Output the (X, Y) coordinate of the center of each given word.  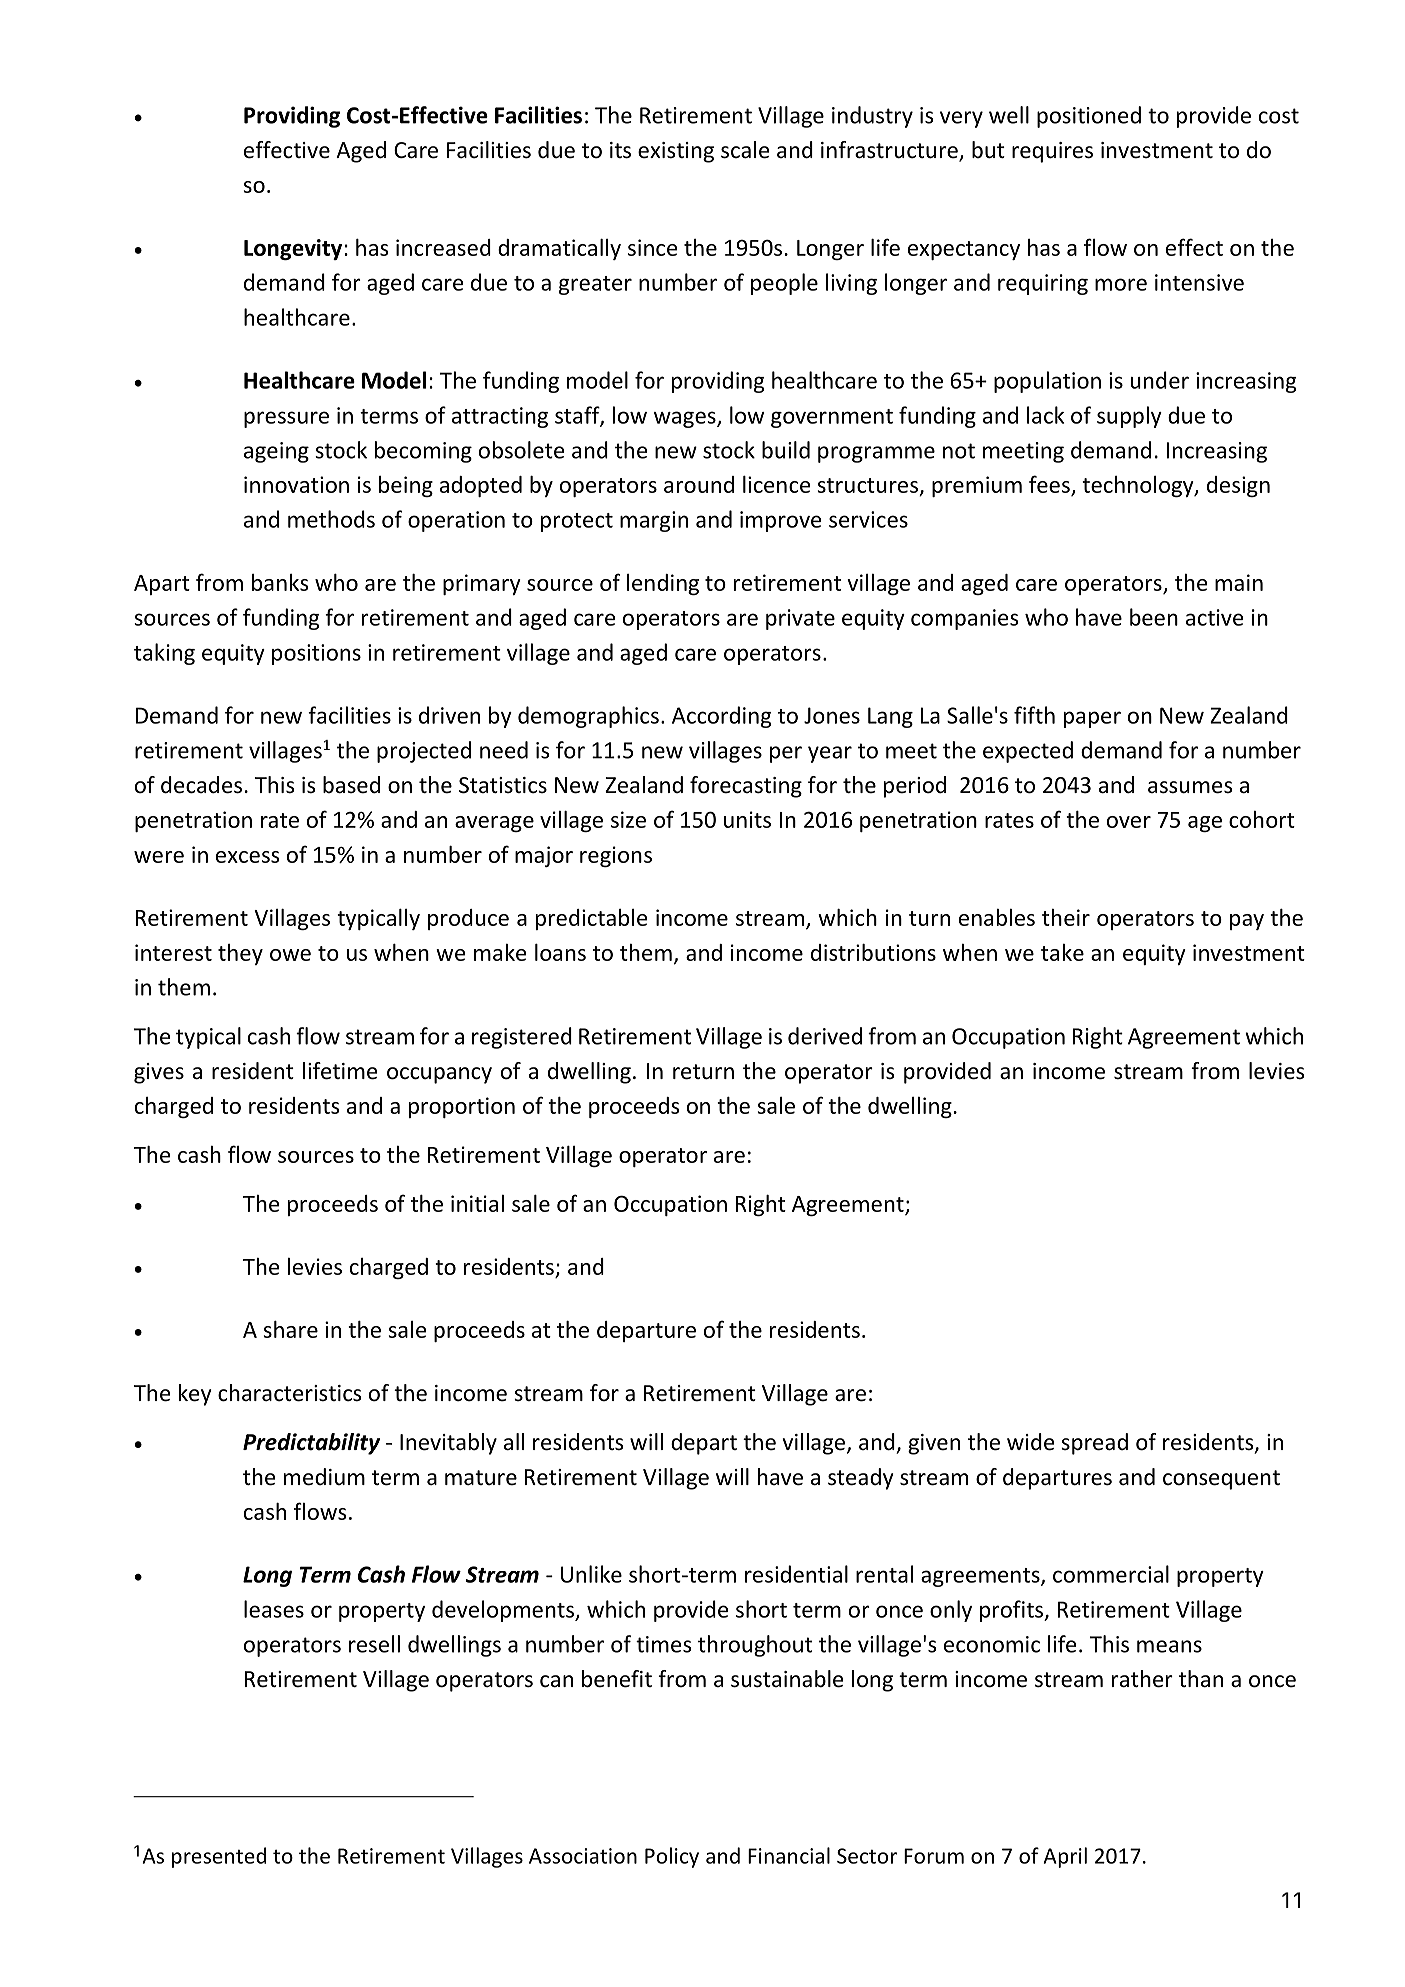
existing (676, 152)
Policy (672, 1857)
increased (443, 247)
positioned (1089, 117)
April (1065, 1857)
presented (219, 1857)
